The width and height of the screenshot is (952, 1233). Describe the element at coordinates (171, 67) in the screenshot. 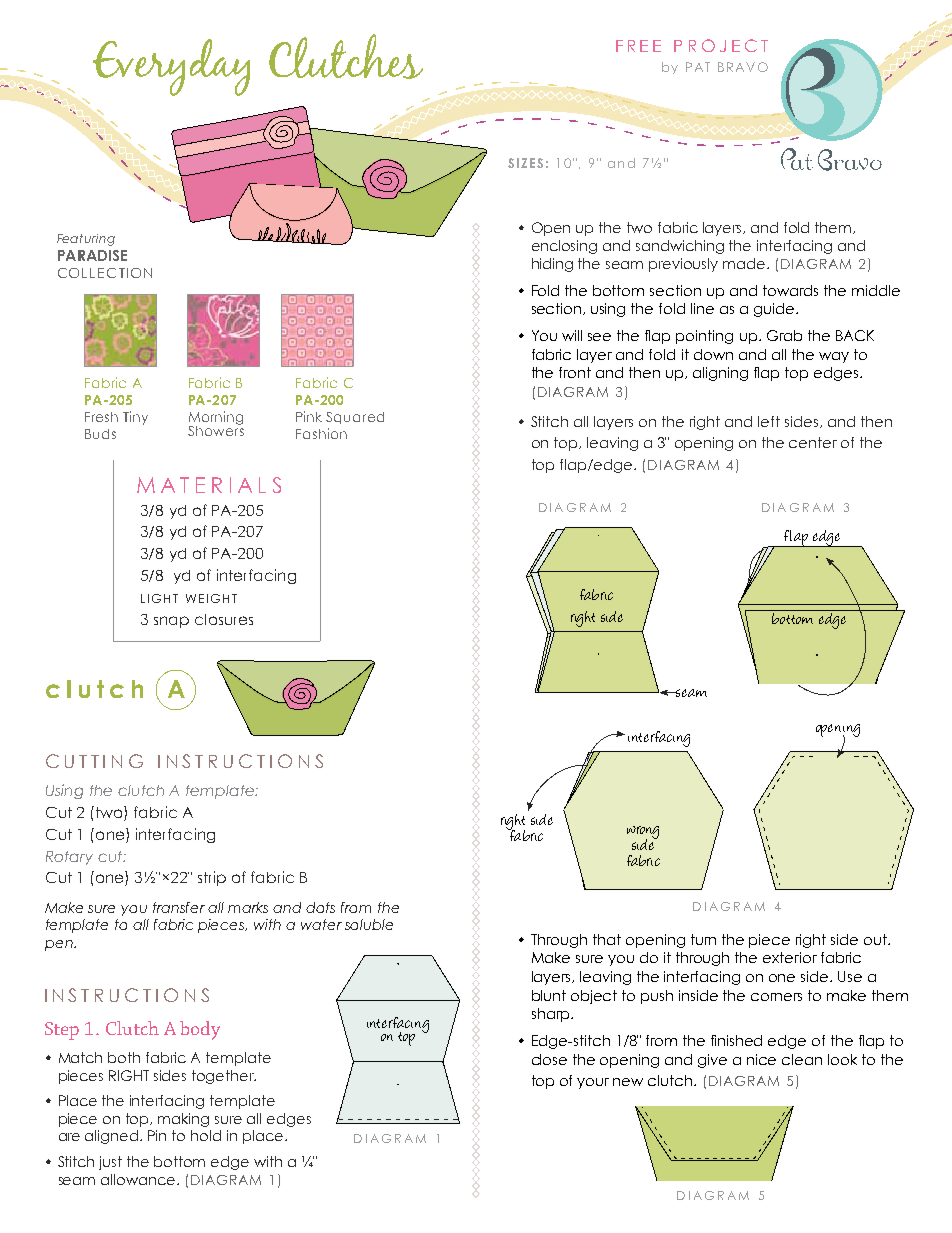

I see `Everyday` at that location.
